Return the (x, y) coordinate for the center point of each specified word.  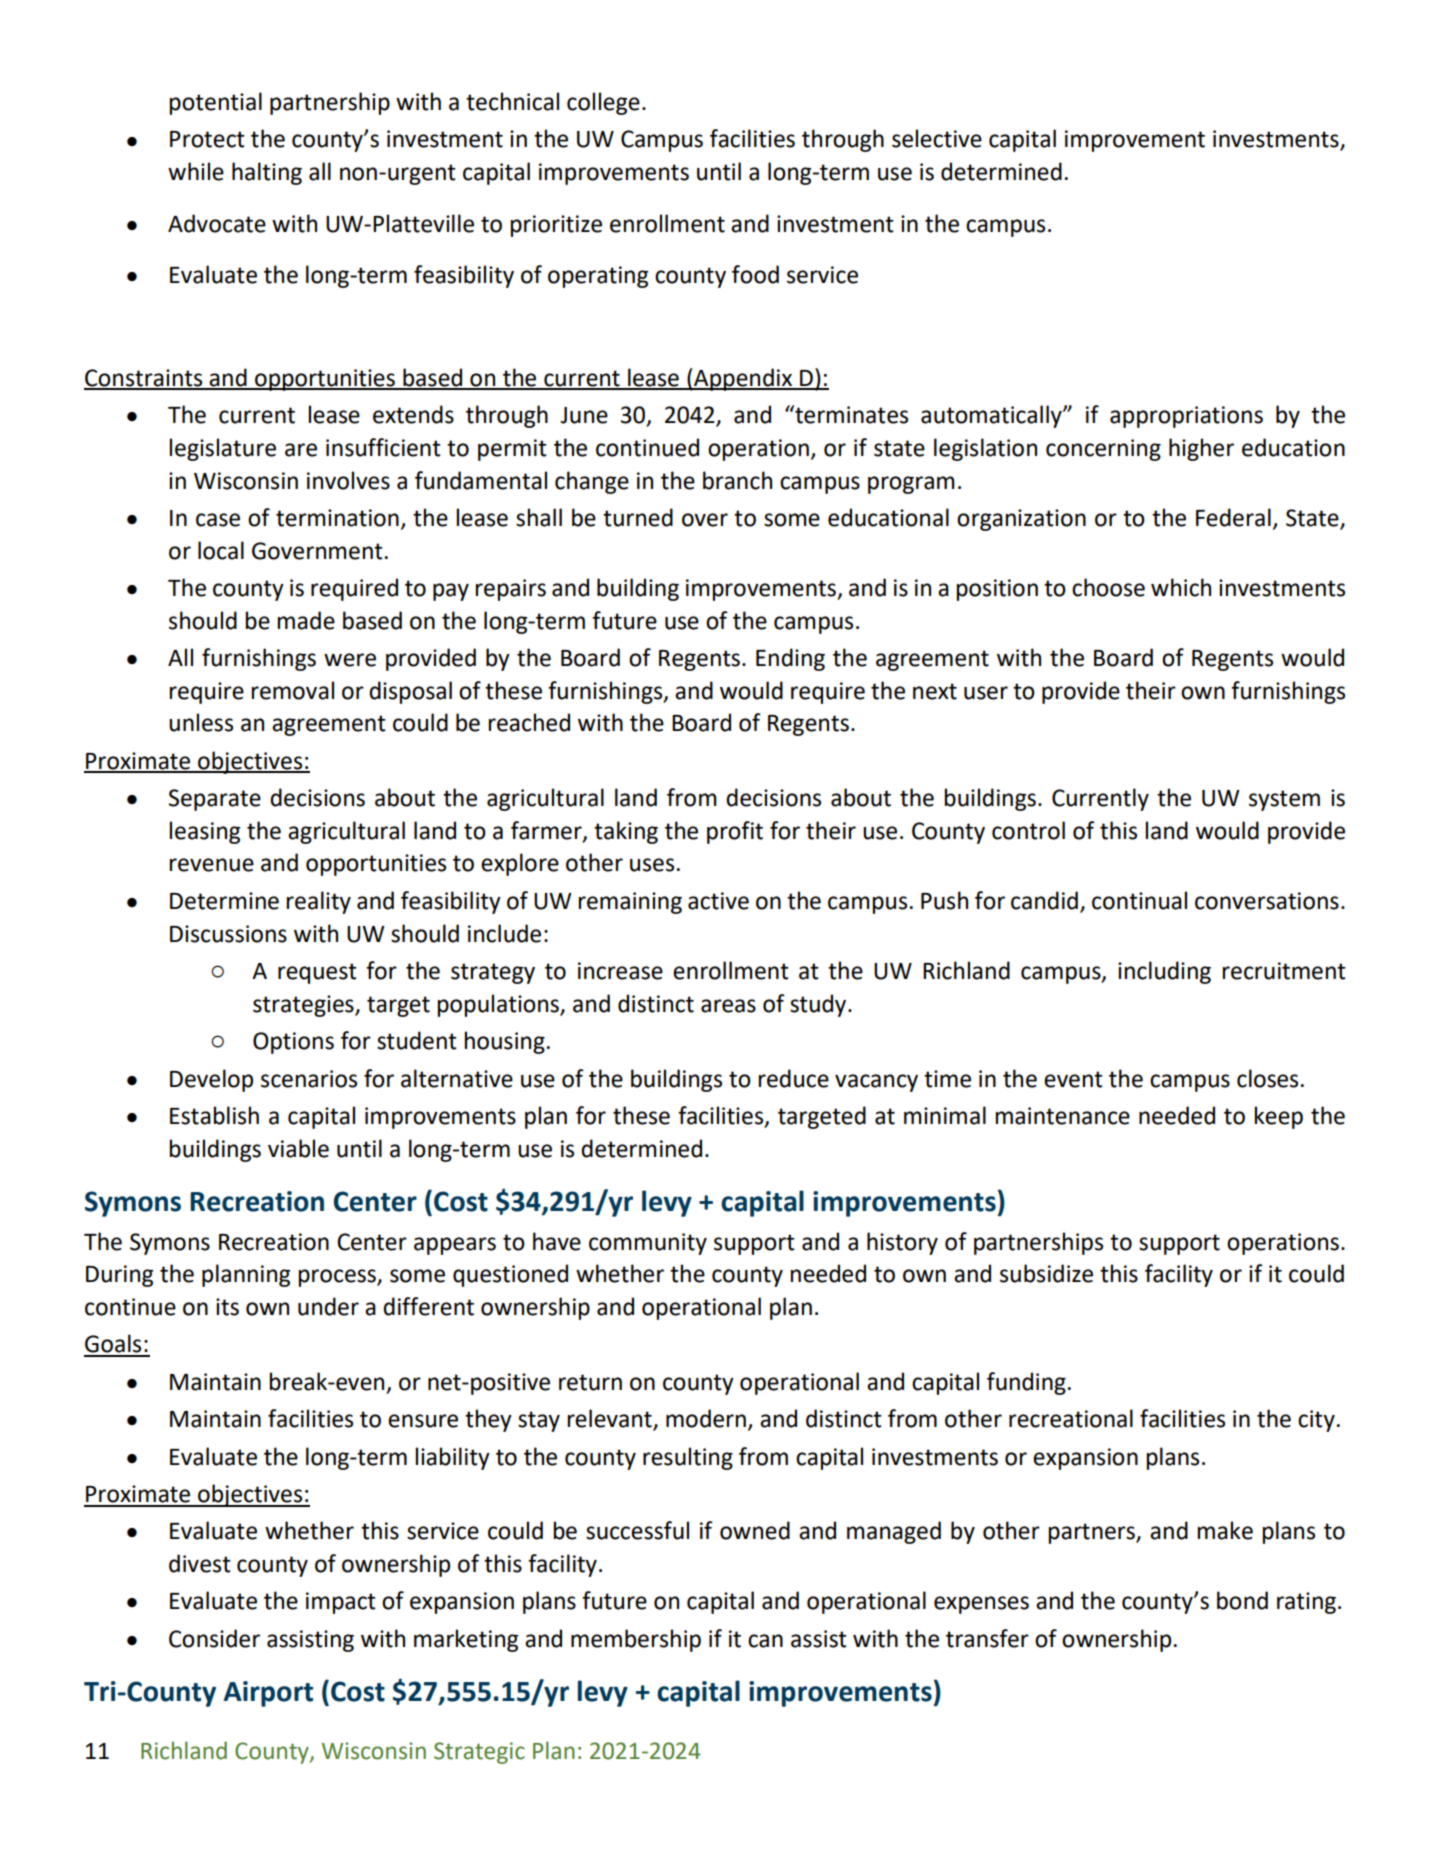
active (718, 901)
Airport (268, 1694)
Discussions (228, 934)
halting (267, 173)
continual (1139, 900)
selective (937, 138)
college (603, 103)
